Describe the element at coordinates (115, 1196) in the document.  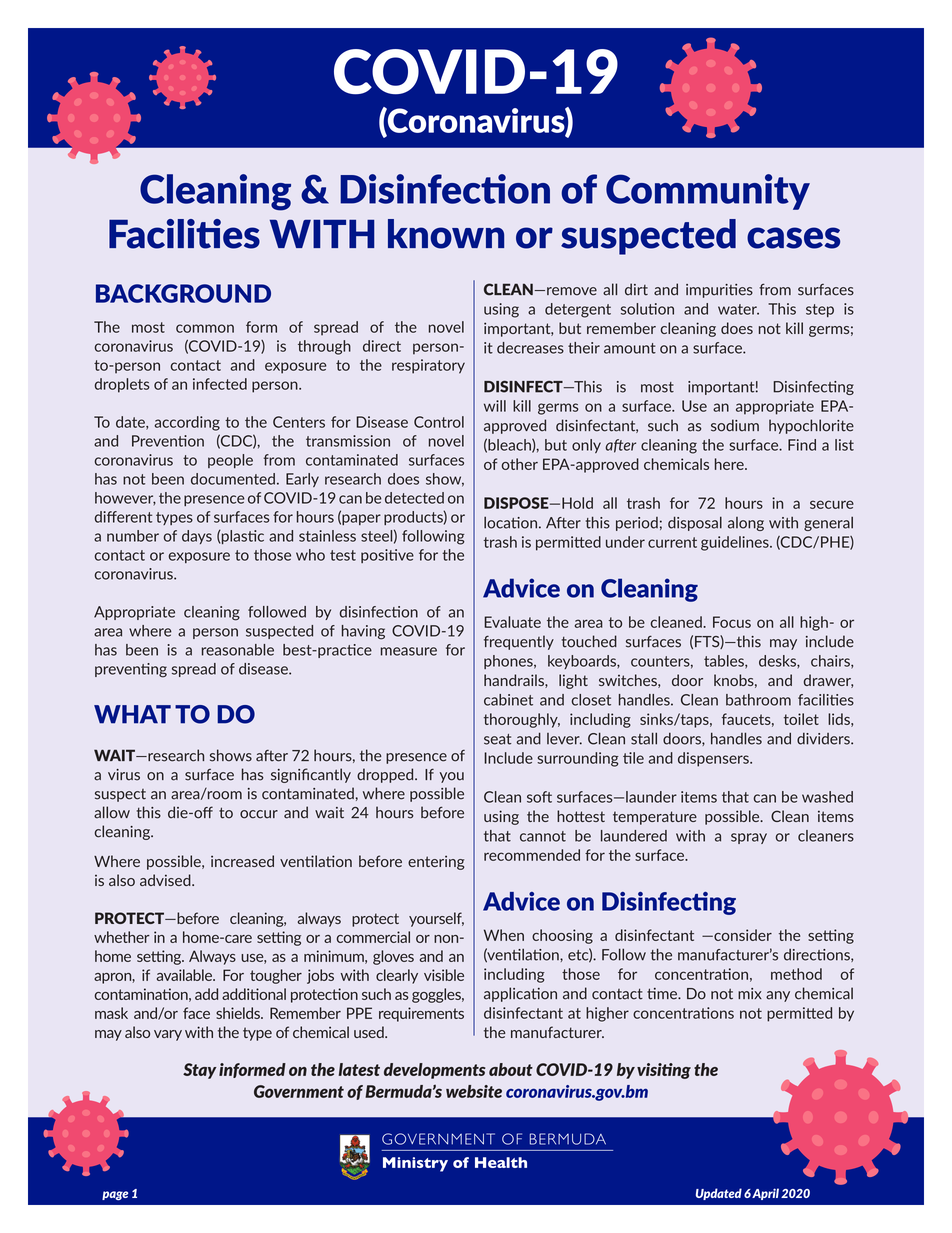
I see `page` at that location.
